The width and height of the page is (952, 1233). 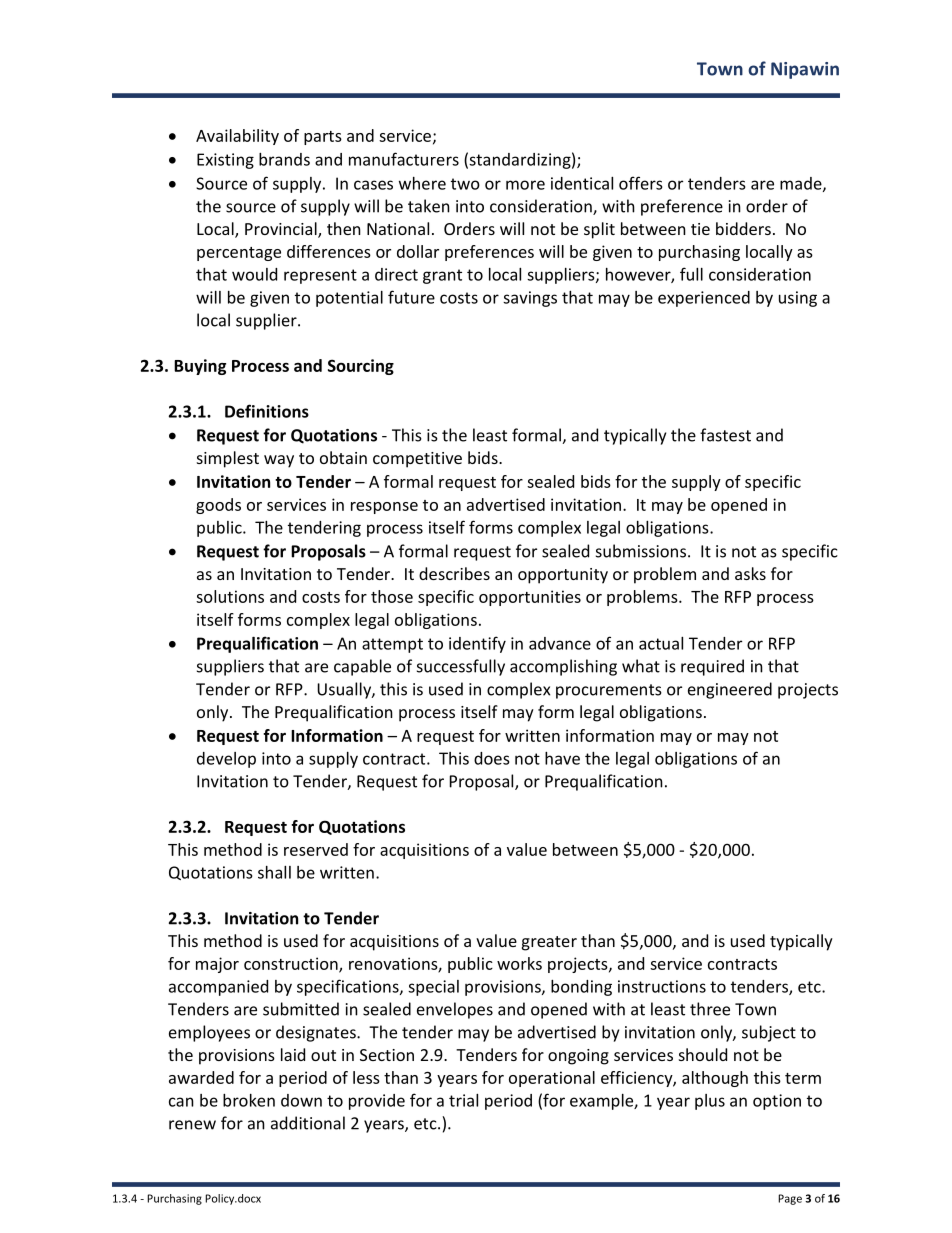 I want to click on engineered, so click(x=730, y=690).
